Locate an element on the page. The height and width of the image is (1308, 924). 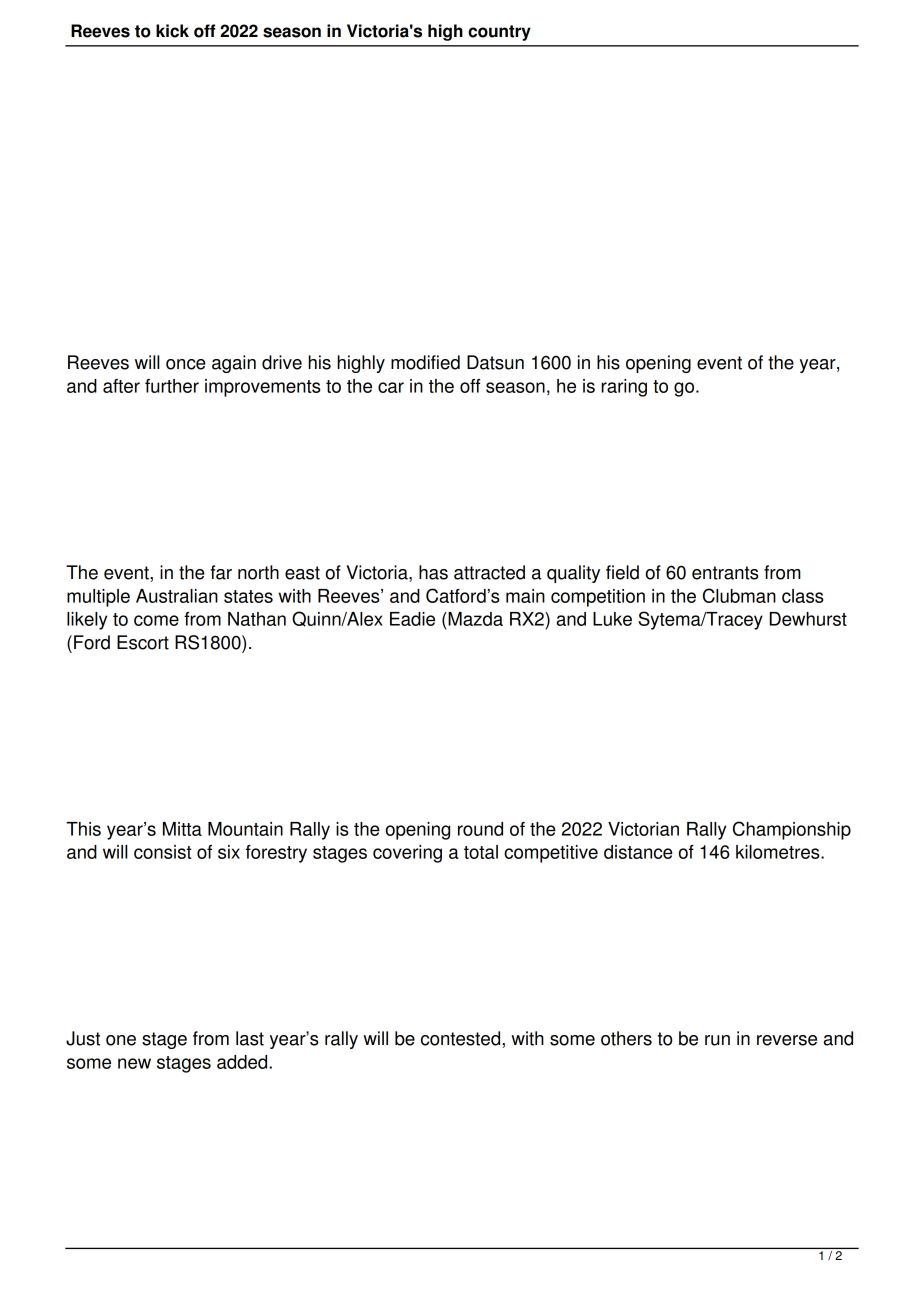
far is located at coordinates (221, 572).
